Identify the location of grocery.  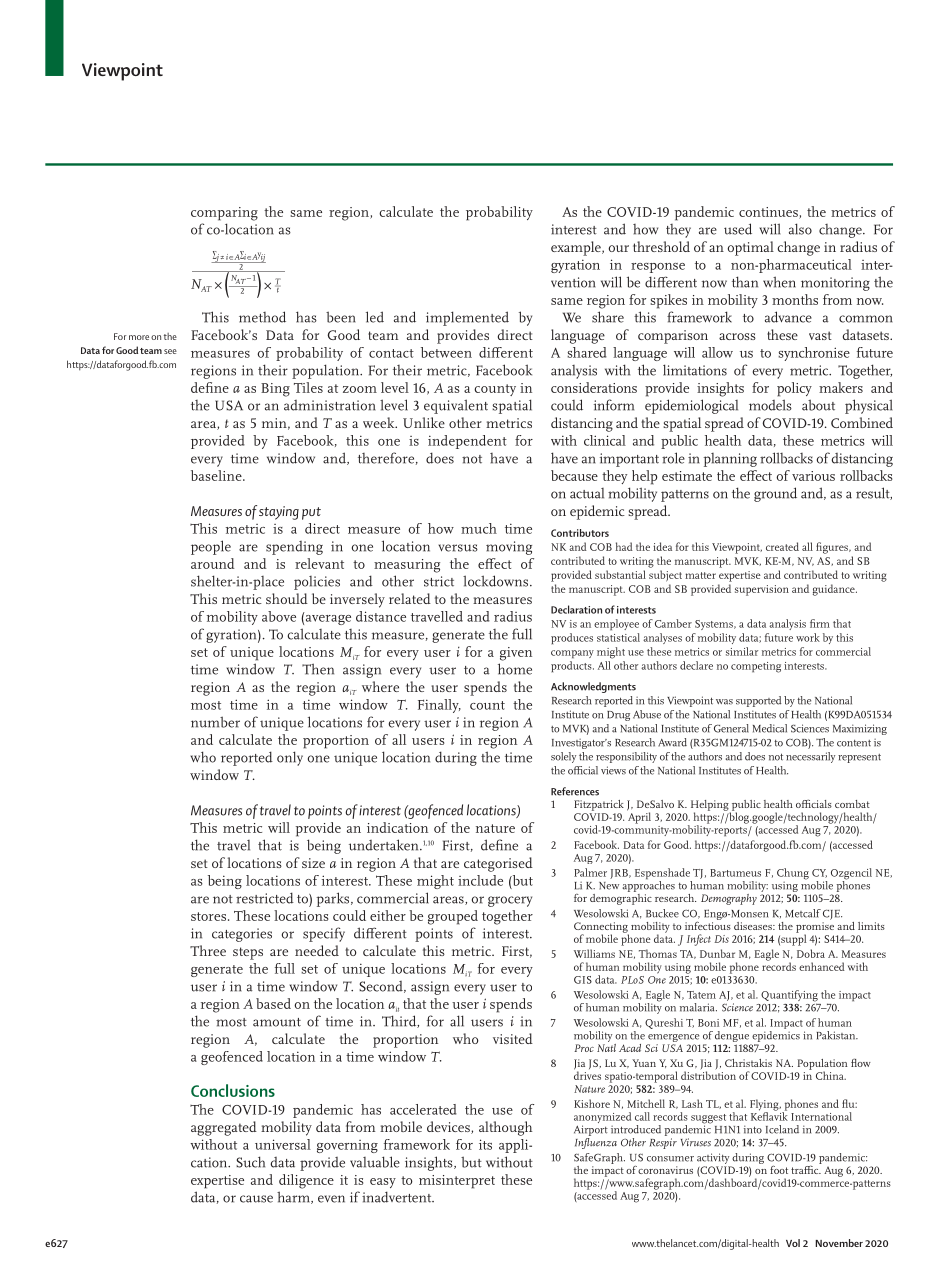
(510, 901).
